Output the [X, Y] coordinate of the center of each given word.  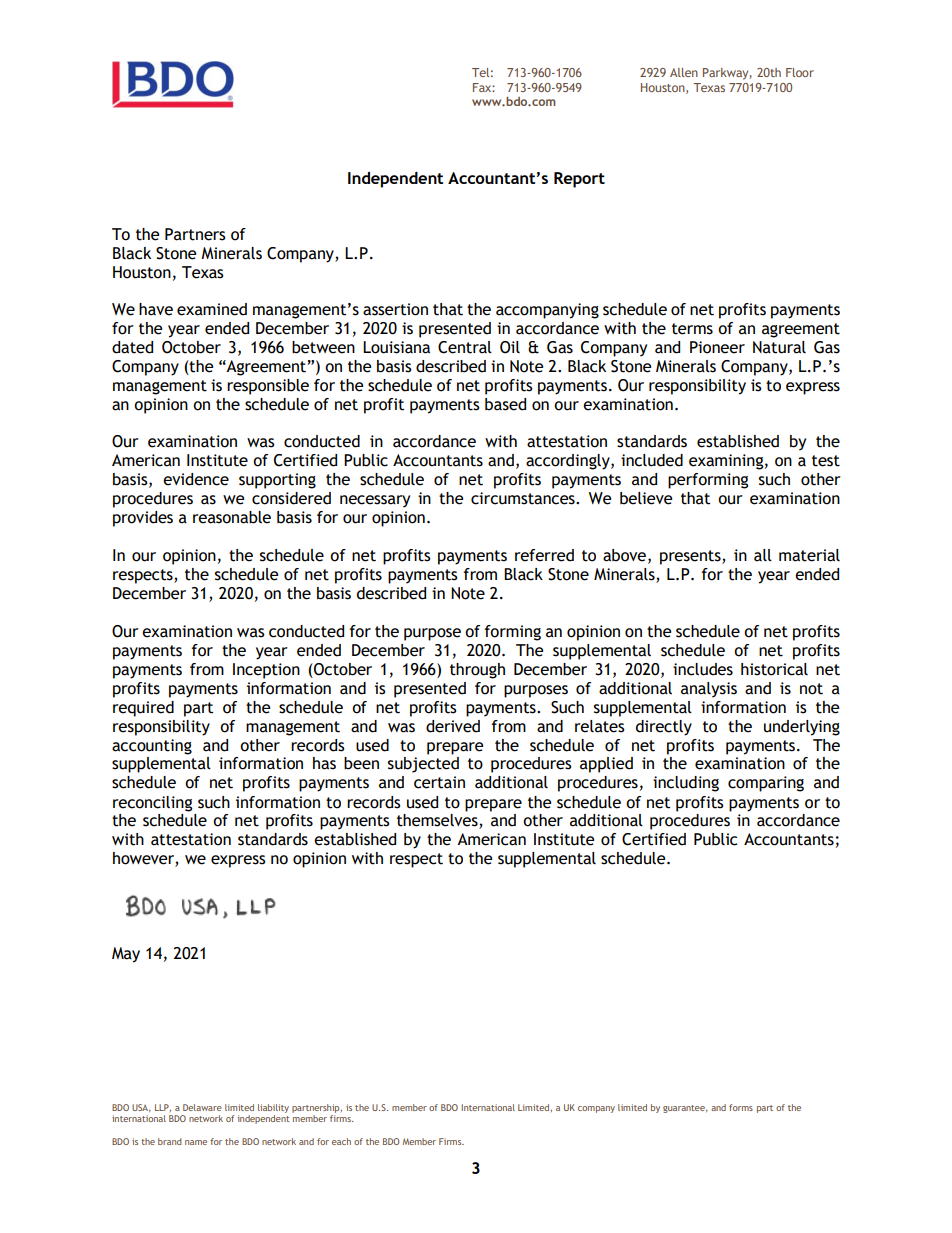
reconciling [152, 804]
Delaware [202, 1107]
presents [691, 557]
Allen [684, 72]
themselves [438, 821]
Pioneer [717, 347]
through [477, 671]
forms [741, 1107]
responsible [268, 387]
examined [212, 309]
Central [465, 347]
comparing [766, 784]
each [341, 1141]
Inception [266, 671]
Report [579, 180]
